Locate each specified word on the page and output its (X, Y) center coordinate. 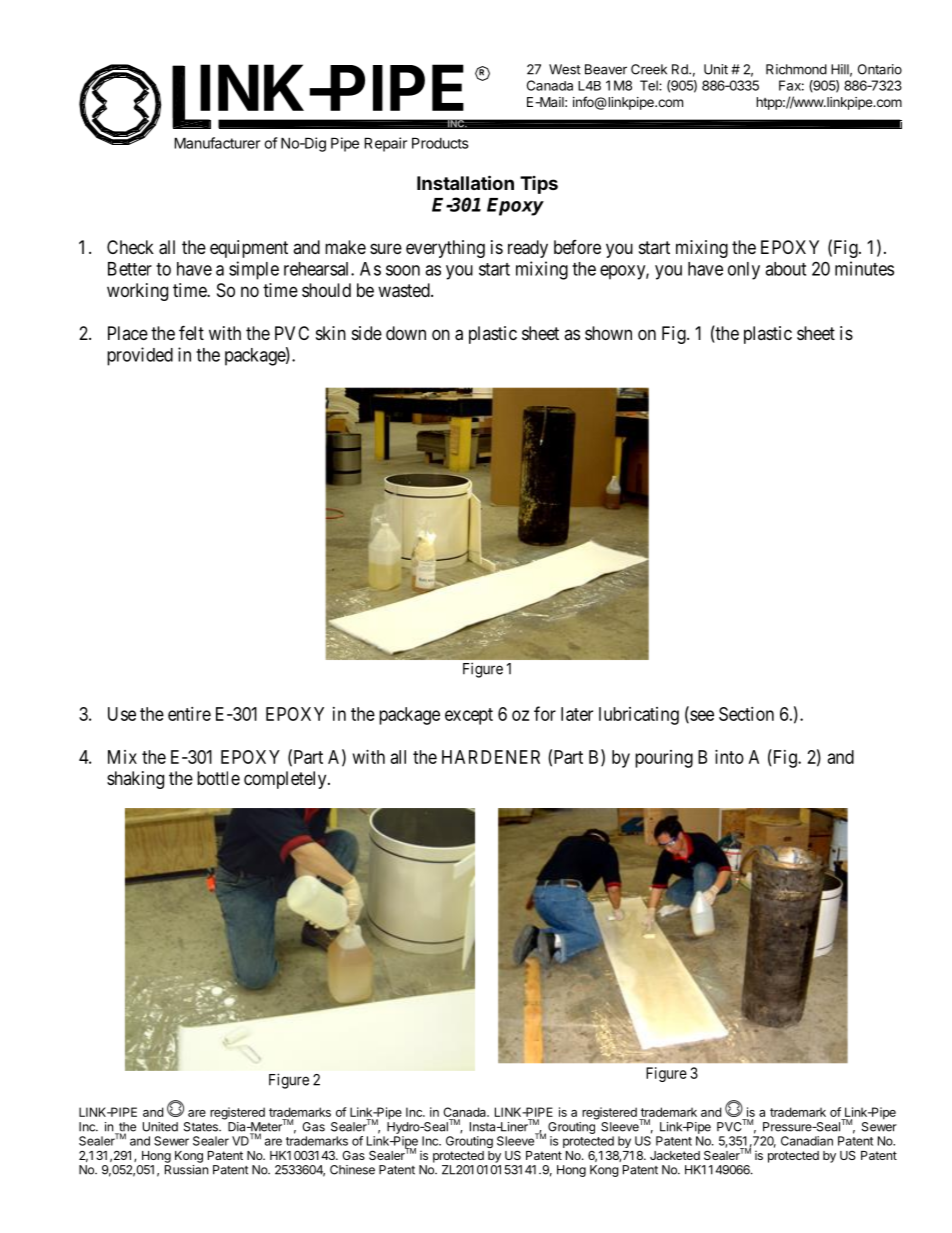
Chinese (352, 1170)
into (729, 757)
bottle (218, 778)
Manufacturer (217, 143)
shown (608, 333)
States (202, 1127)
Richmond (796, 69)
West (565, 69)
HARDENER (491, 757)
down (406, 333)
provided (140, 356)
